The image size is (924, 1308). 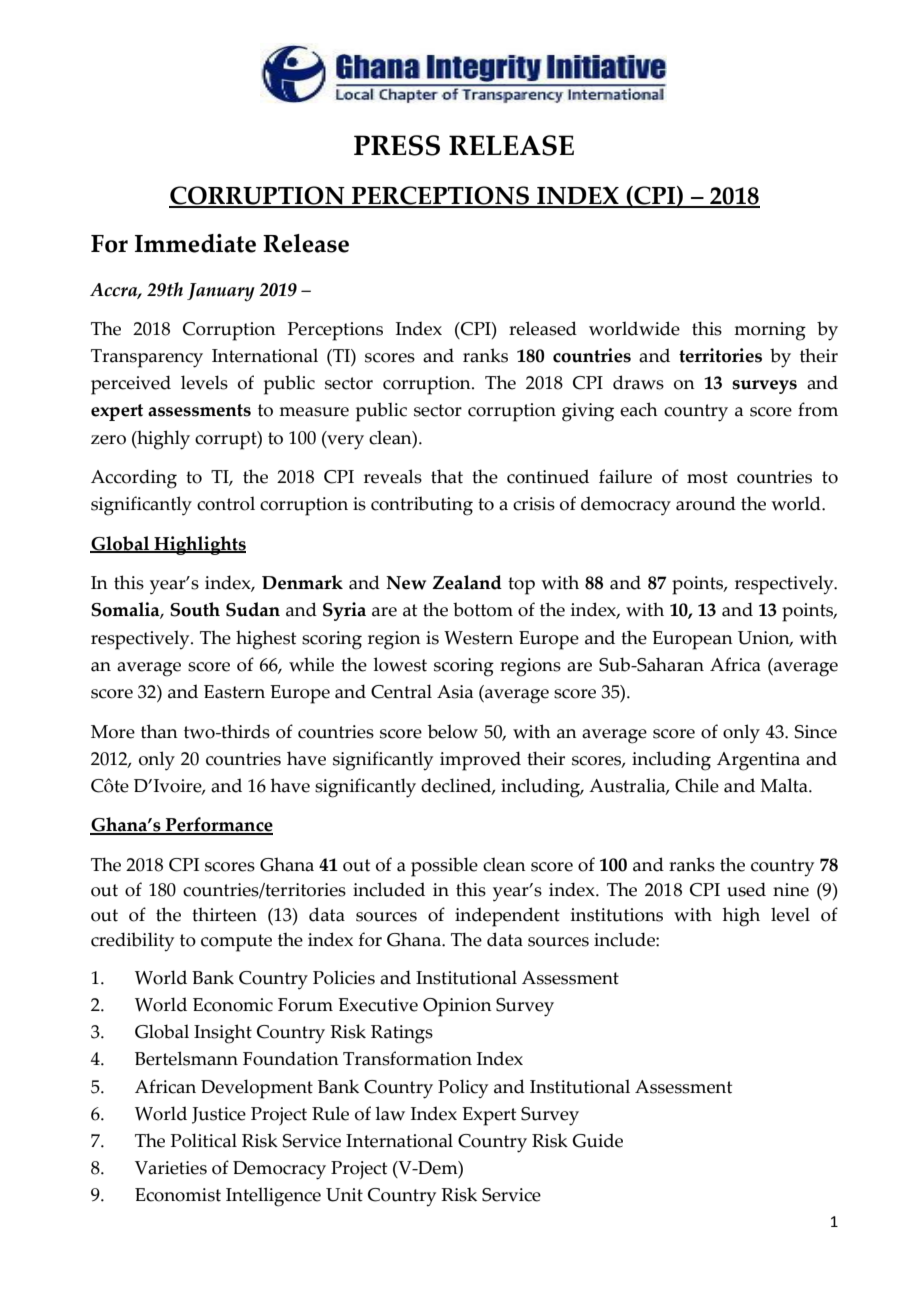 I want to click on Immediate, so click(x=195, y=243).
